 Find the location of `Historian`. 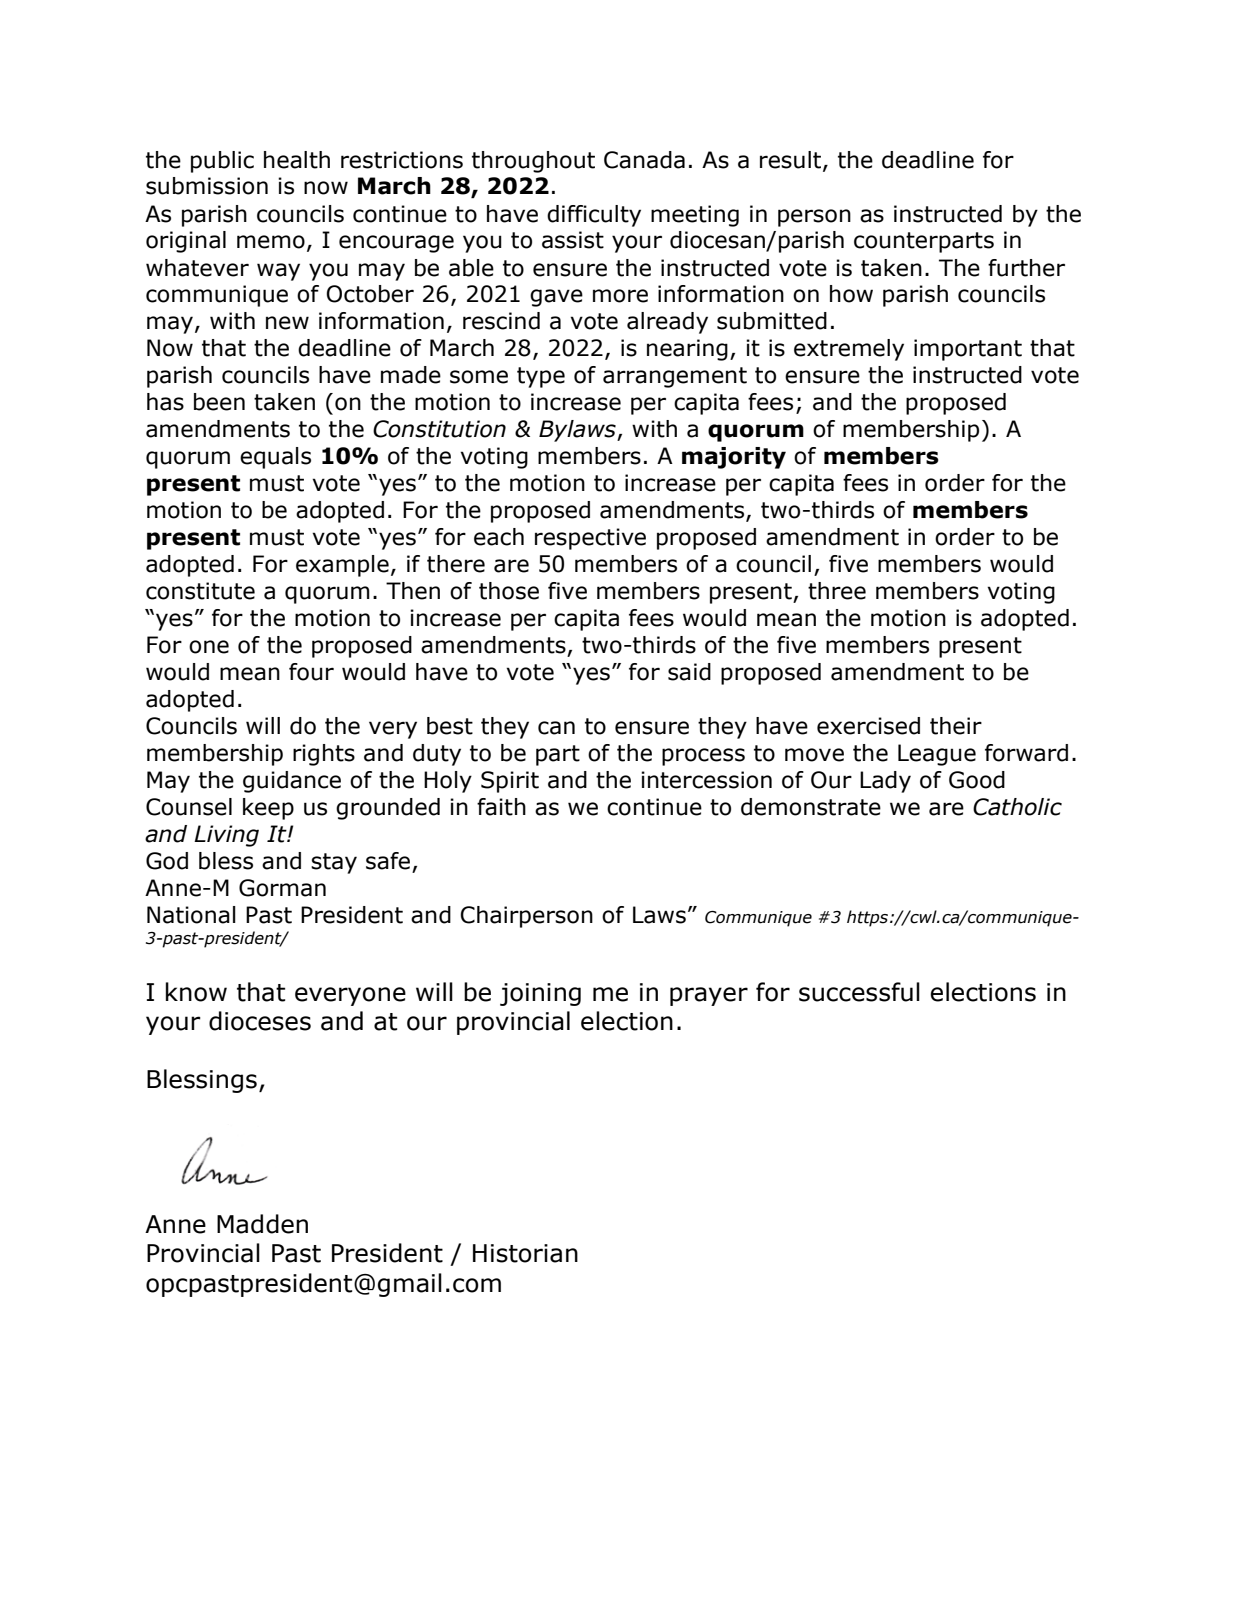

Historian is located at coordinates (525, 1253).
